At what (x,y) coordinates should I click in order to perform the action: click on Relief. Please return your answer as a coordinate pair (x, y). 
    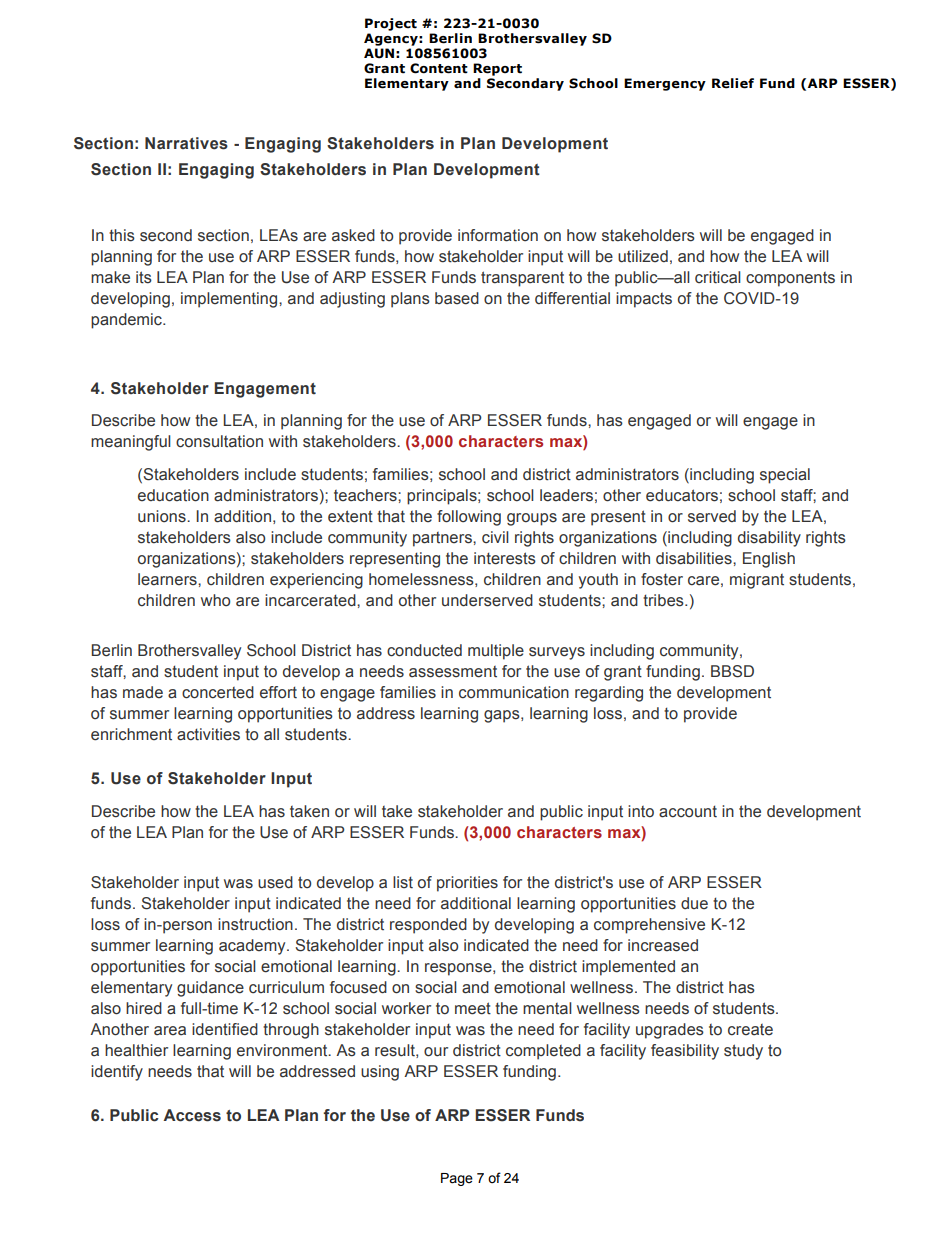
    Looking at the image, I should click on (733, 83).
